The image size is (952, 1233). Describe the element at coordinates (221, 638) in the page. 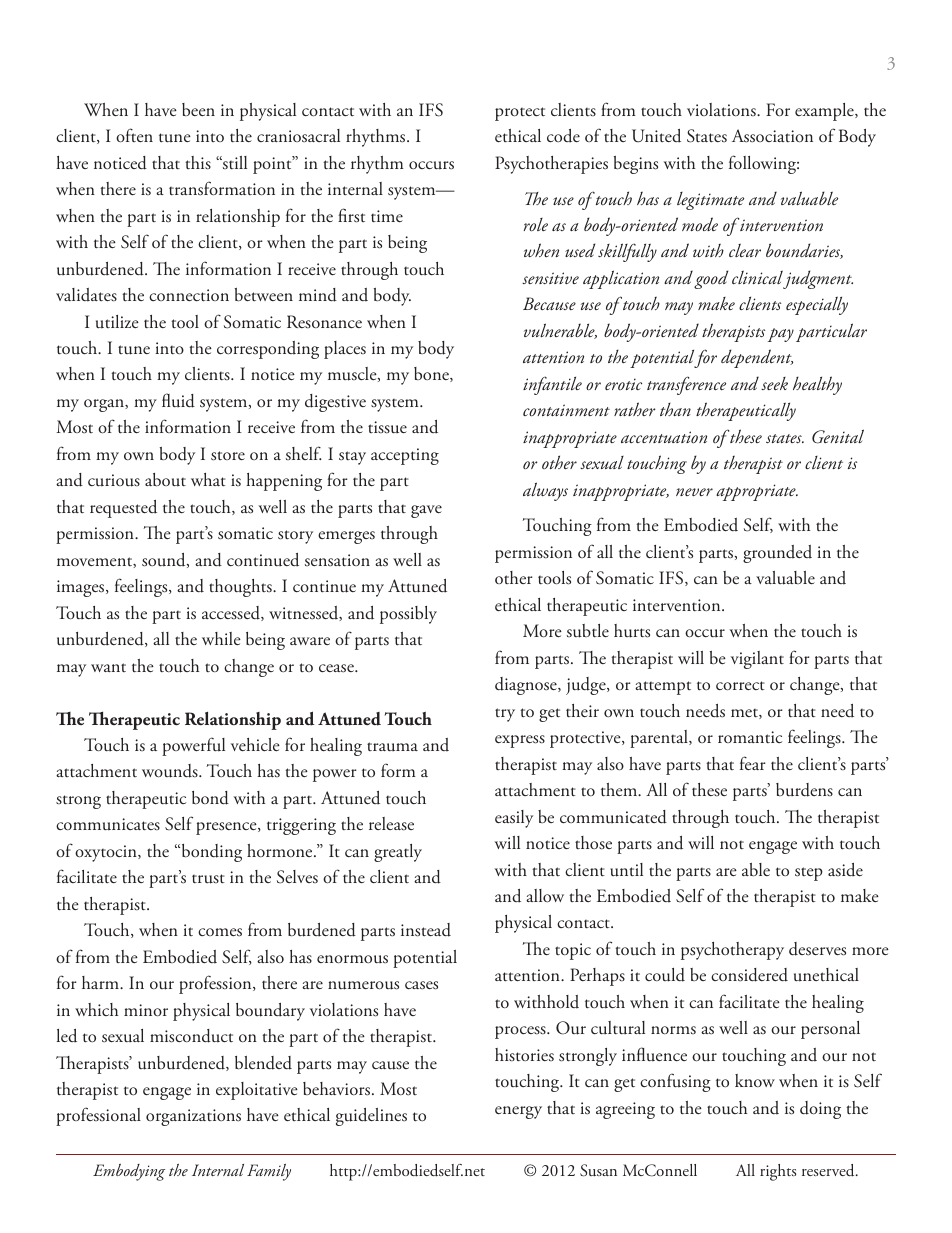

I see `while` at that location.
